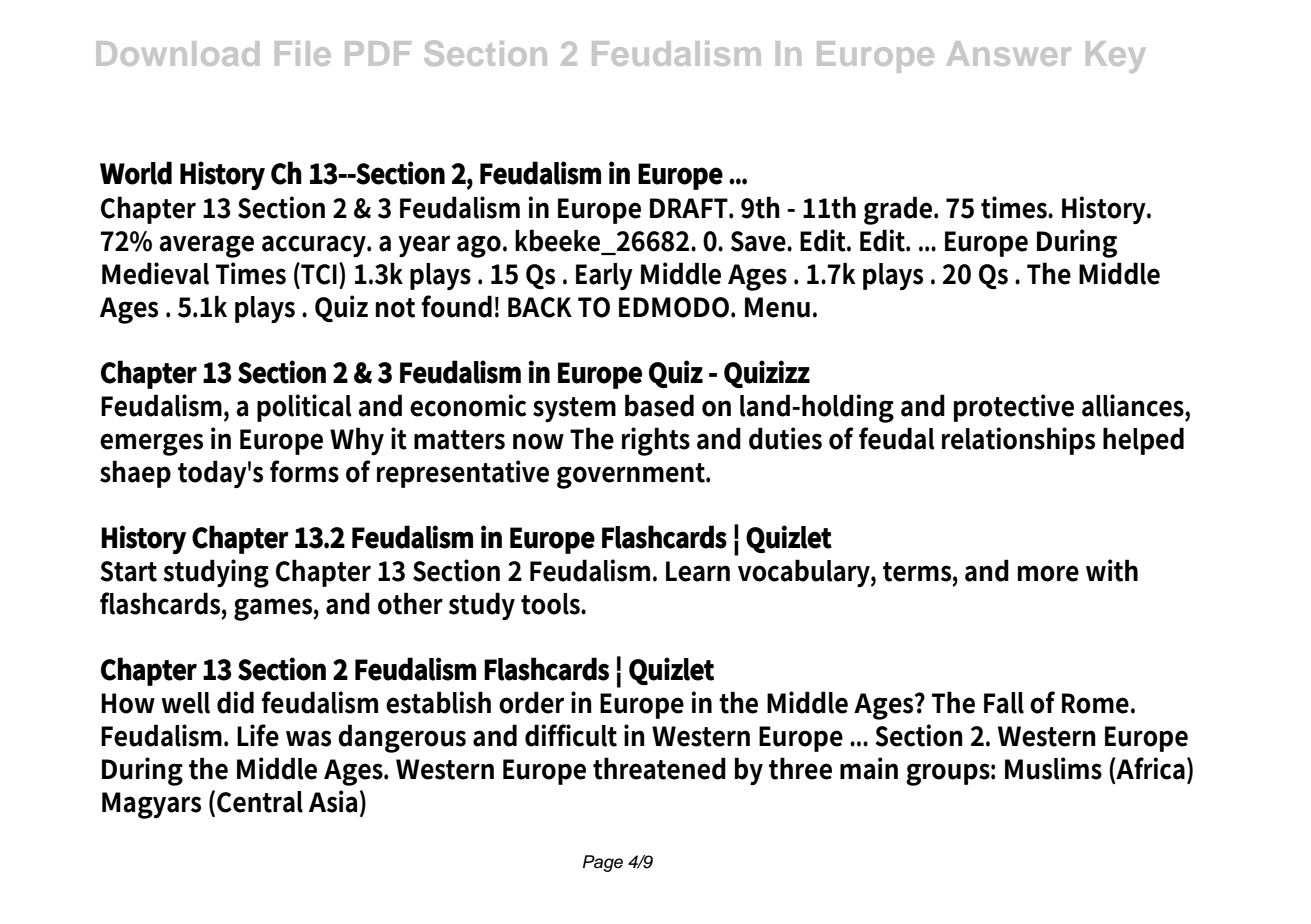 The width and height of the screenshot is (1311, 924). I want to click on did, so click(235, 702).
